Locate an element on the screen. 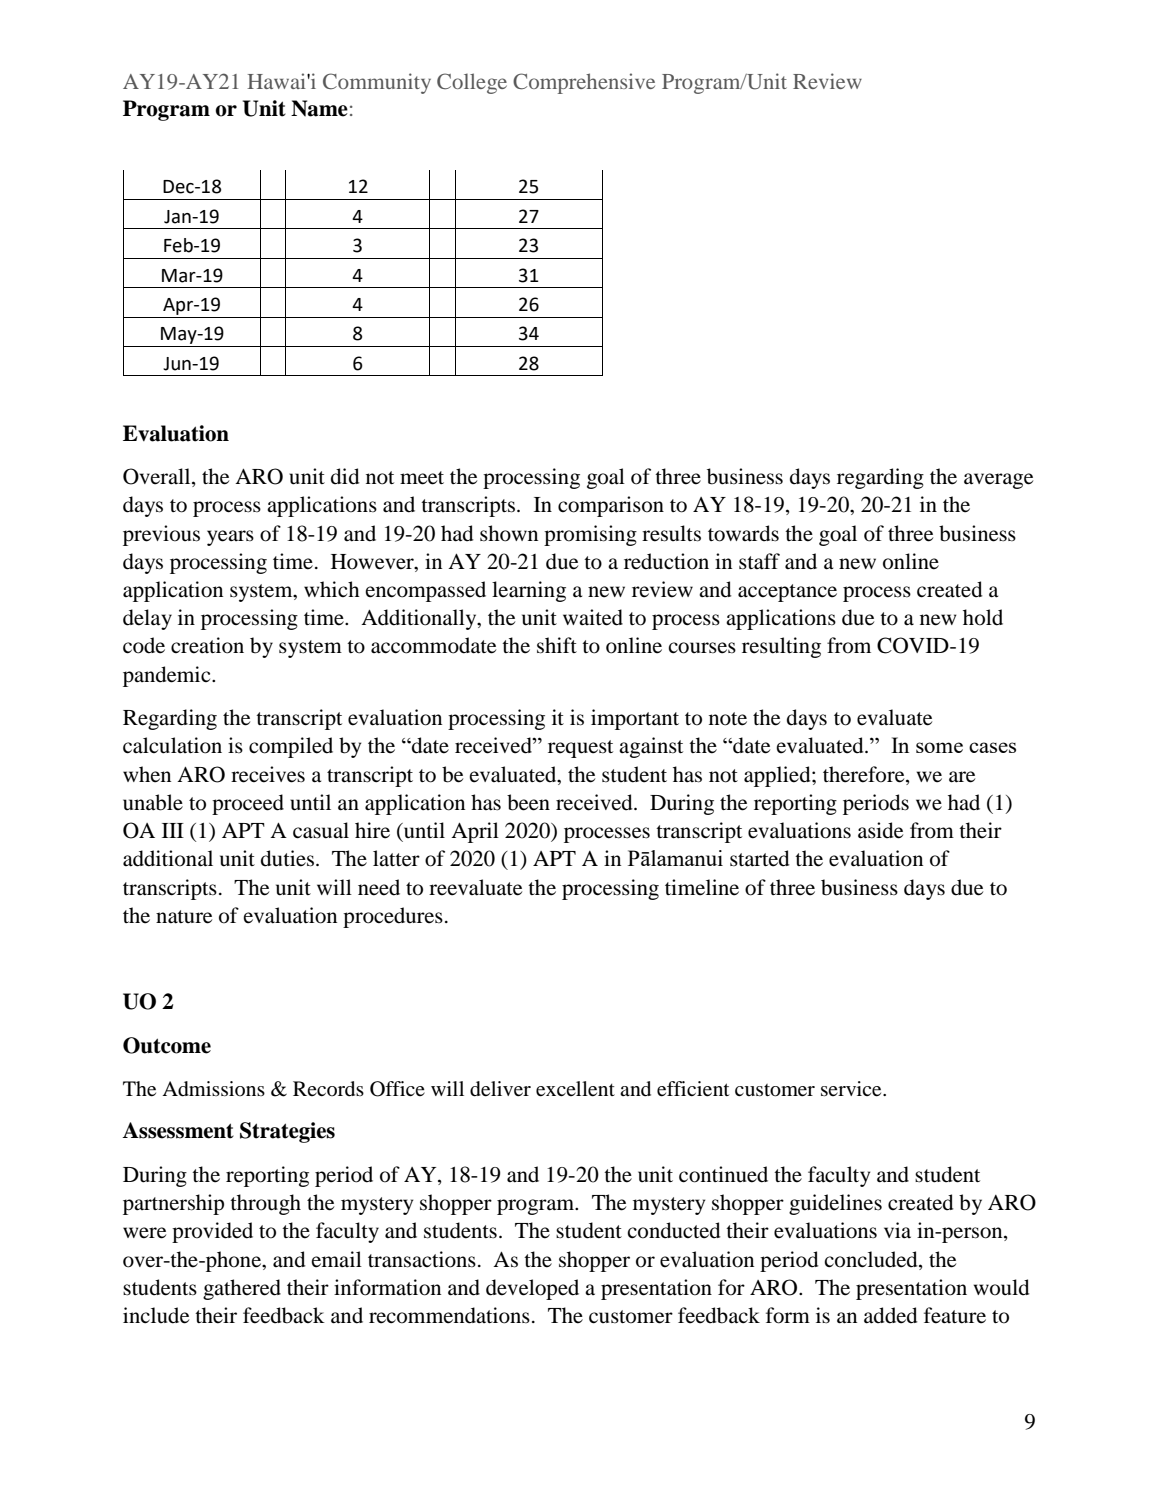  comparison is located at coordinates (611, 506).
